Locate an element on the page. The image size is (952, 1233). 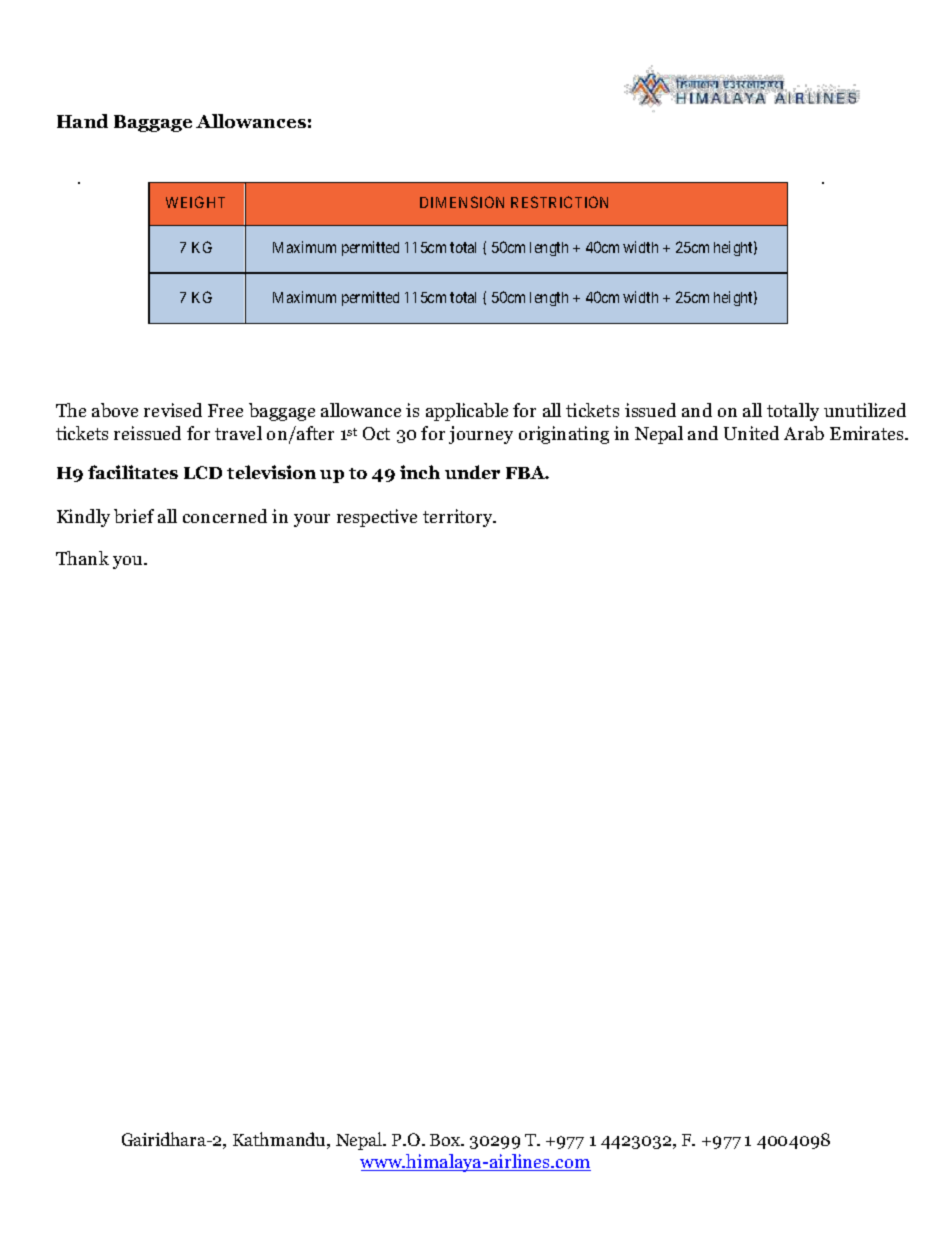
WEIGHT is located at coordinates (195, 202).
